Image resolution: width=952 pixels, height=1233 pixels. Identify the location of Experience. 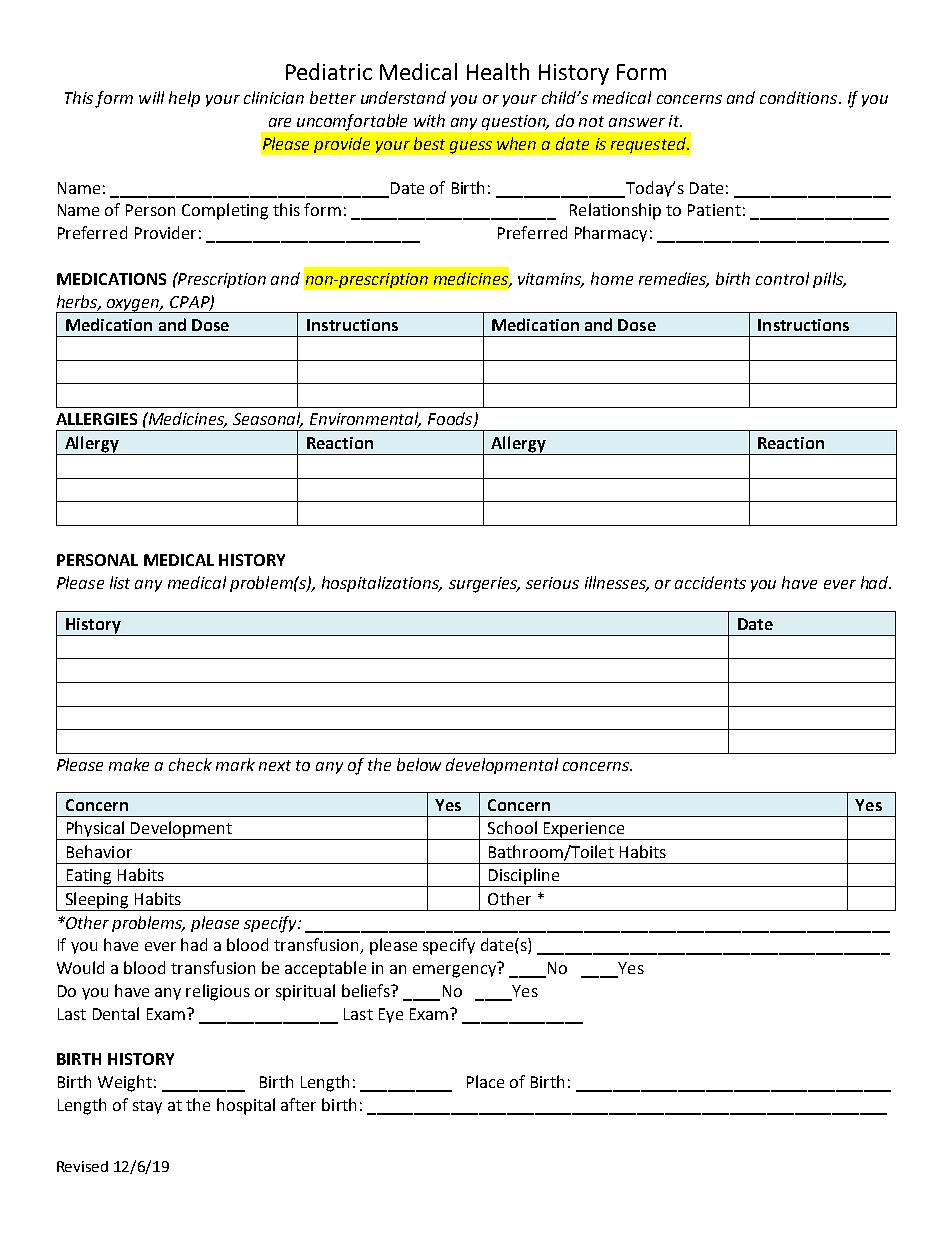
(584, 831).
